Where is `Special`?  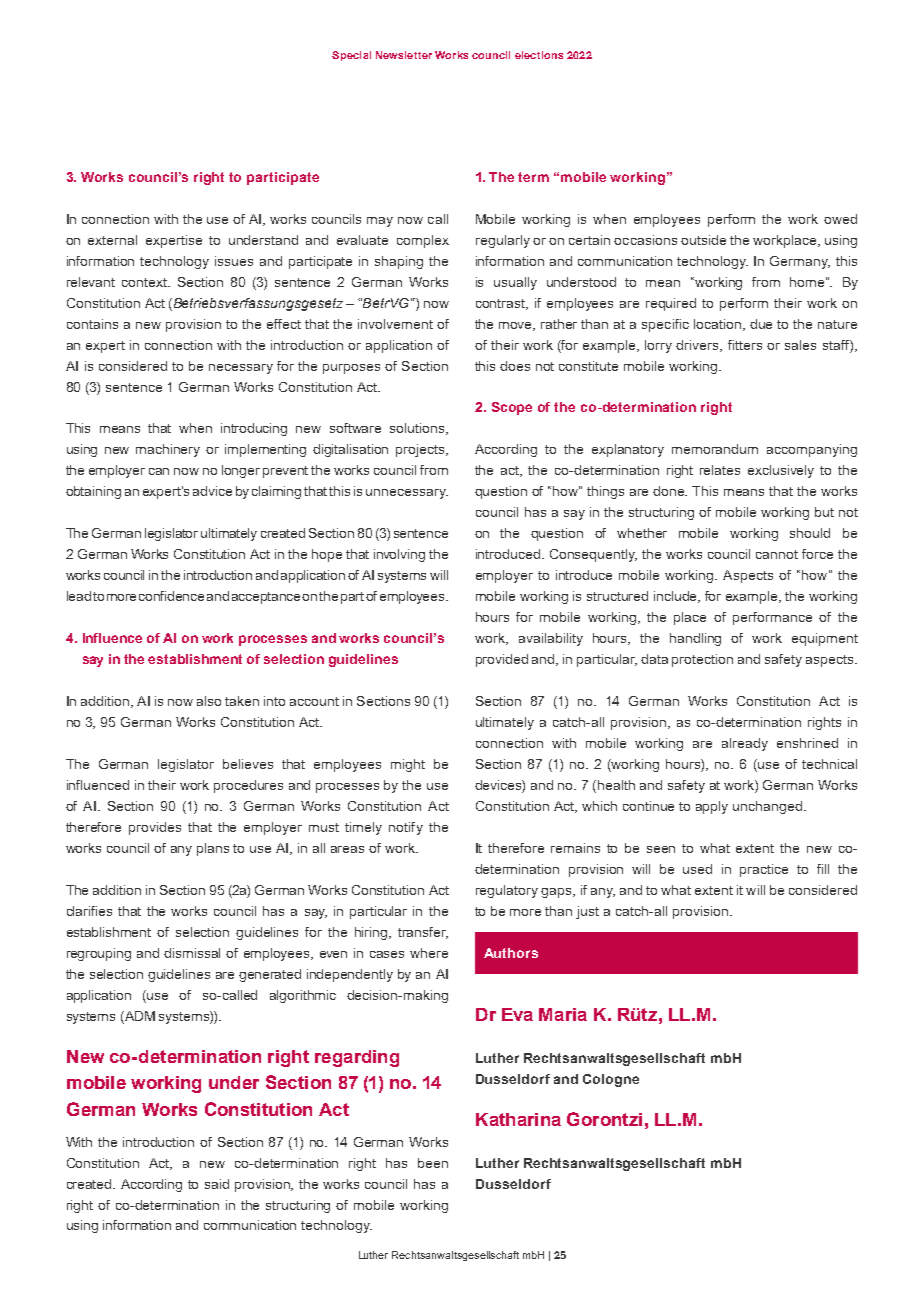 Special is located at coordinates (351, 56).
